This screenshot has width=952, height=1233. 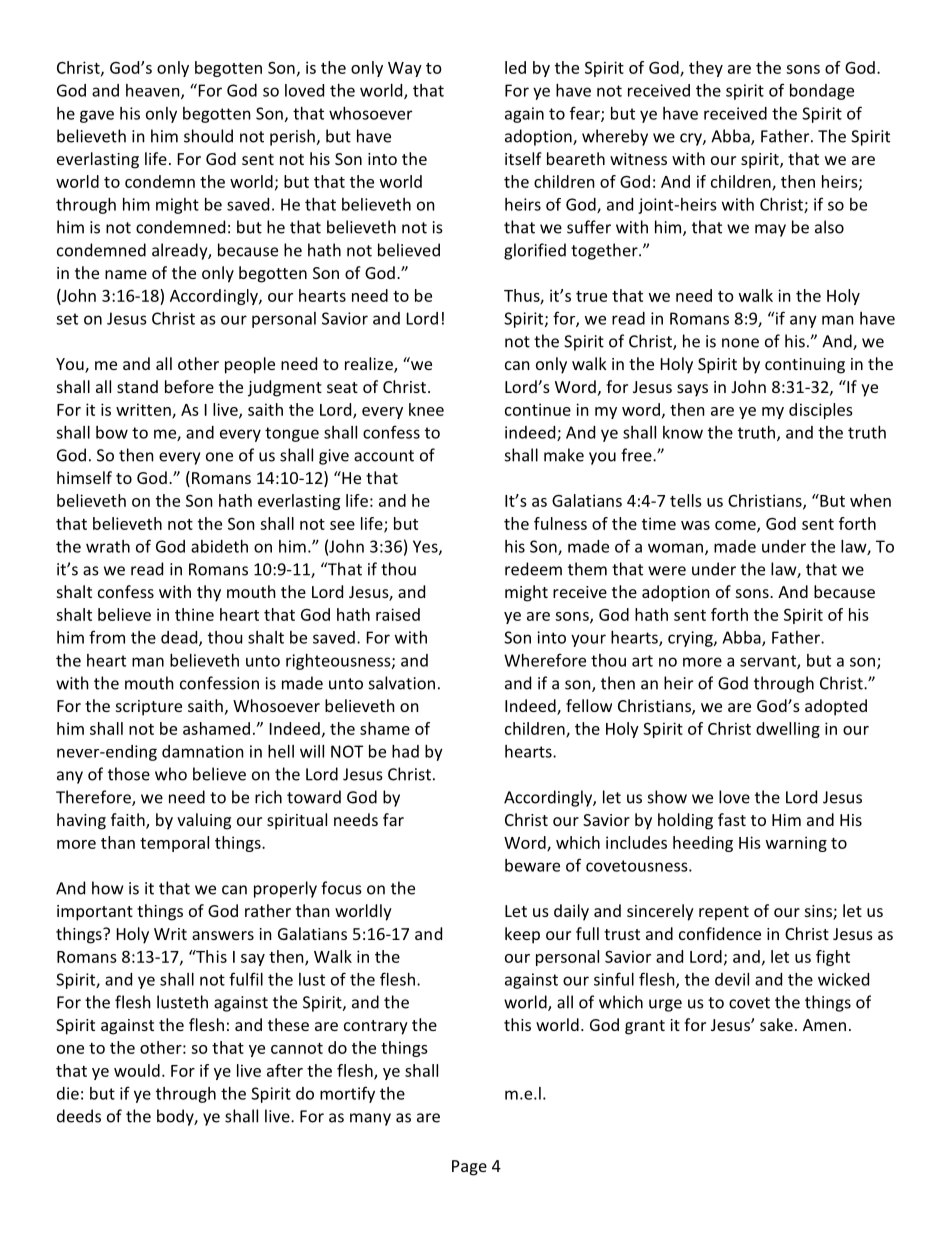 I want to click on led, so click(x=515, y=67).
